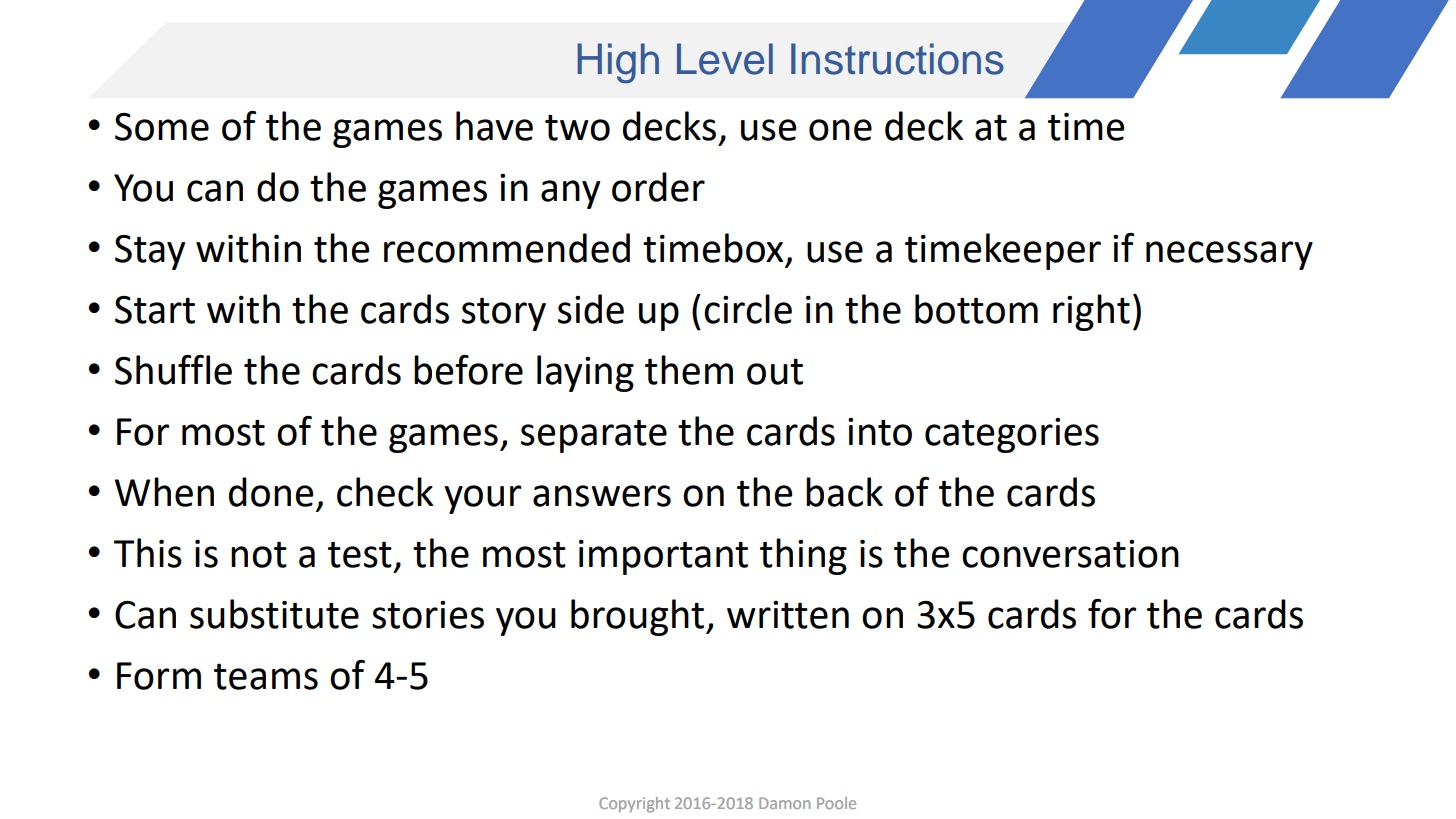 Image resolution: width=1456 pixels, height=819 pixels. I want to click on teams, so click(266, 676).
